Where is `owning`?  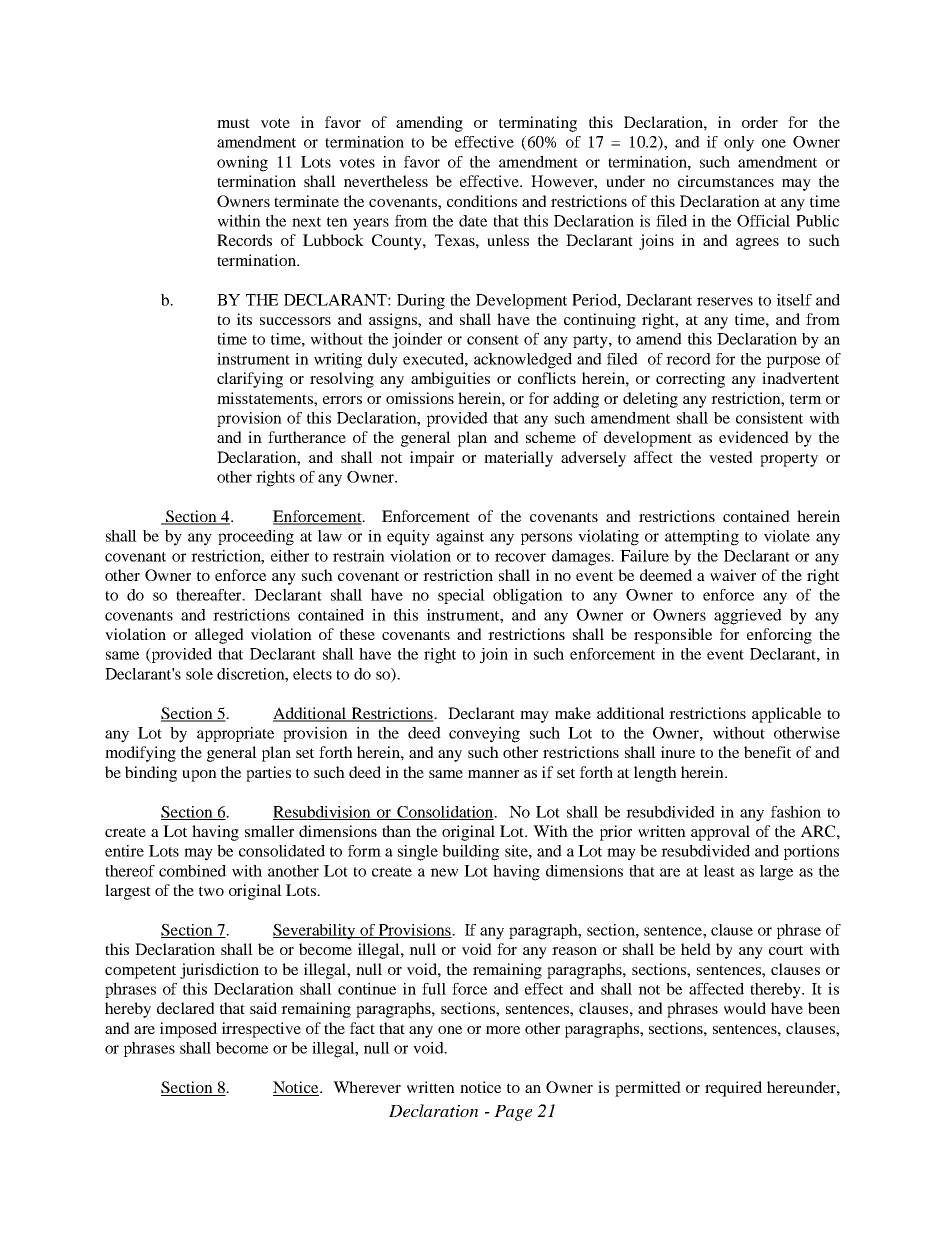 owning is located at coordinates (242, 164).
